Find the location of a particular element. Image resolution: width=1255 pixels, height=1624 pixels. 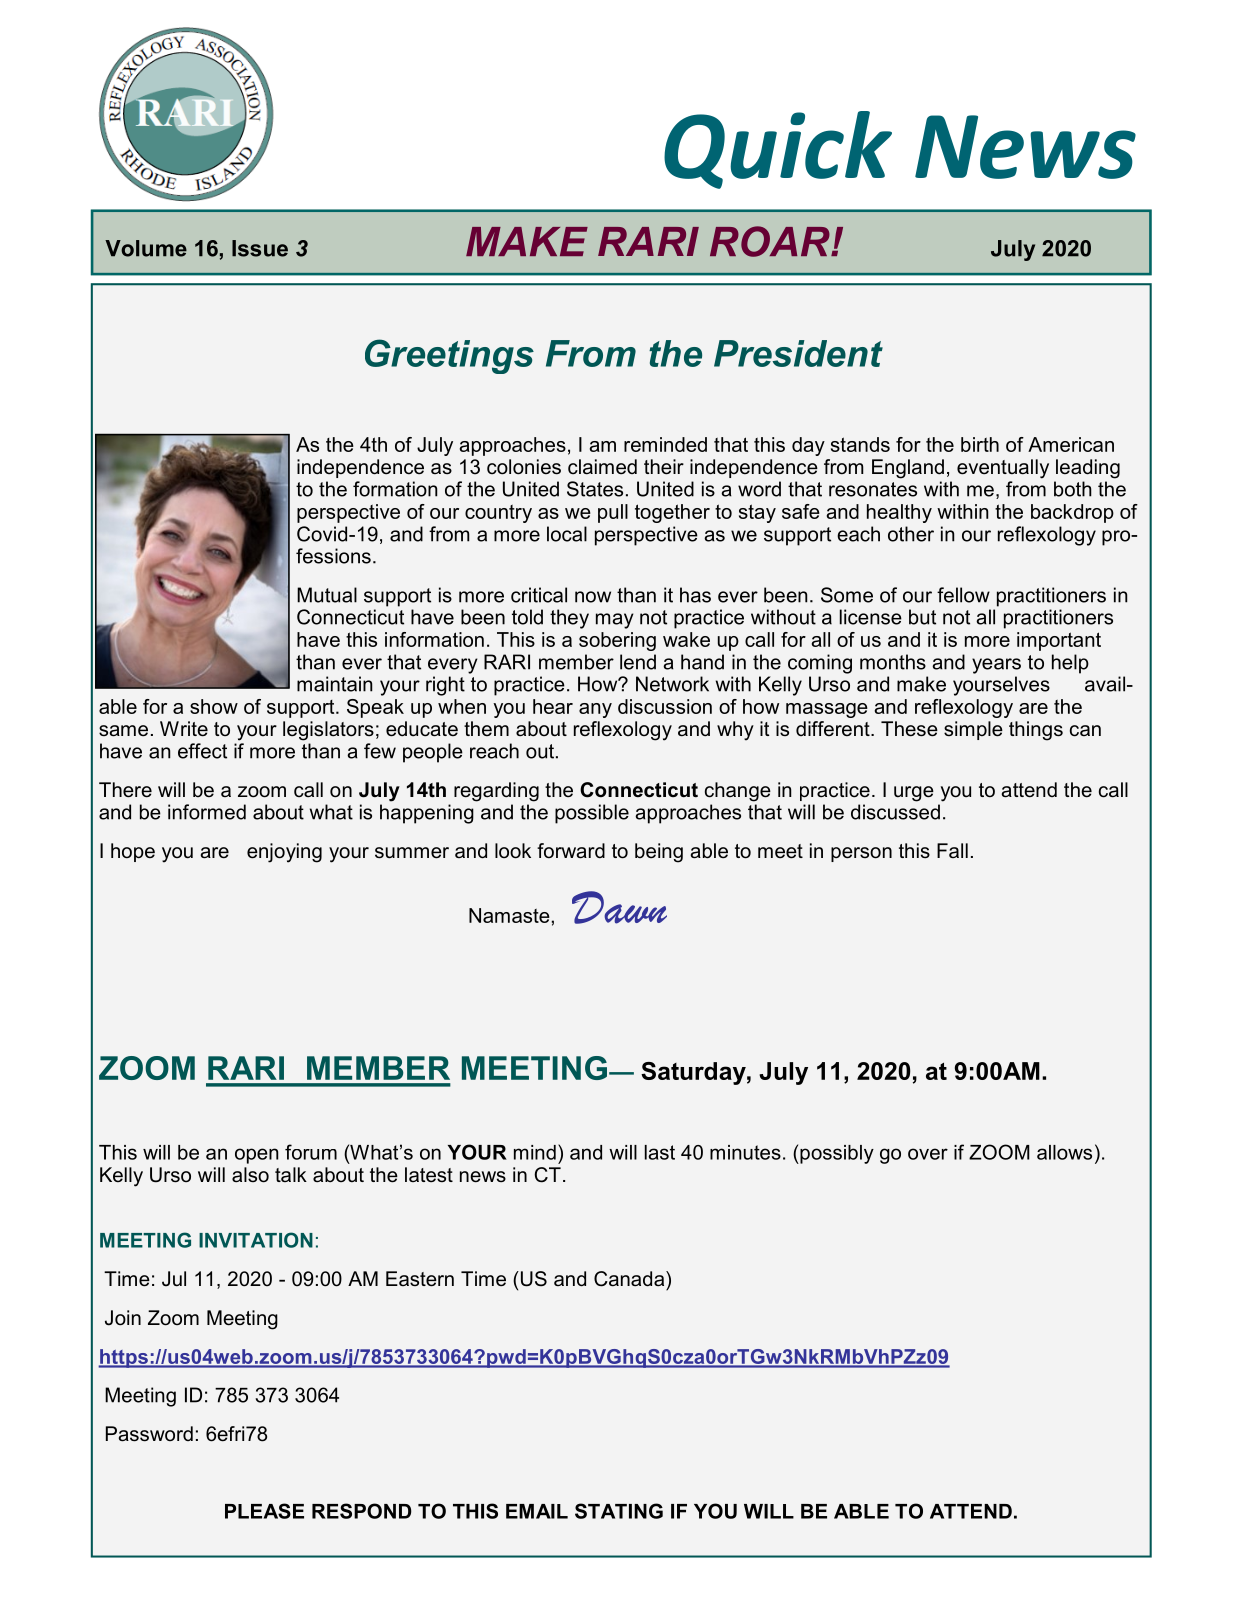

open is located at coordinates (257, 1156).
